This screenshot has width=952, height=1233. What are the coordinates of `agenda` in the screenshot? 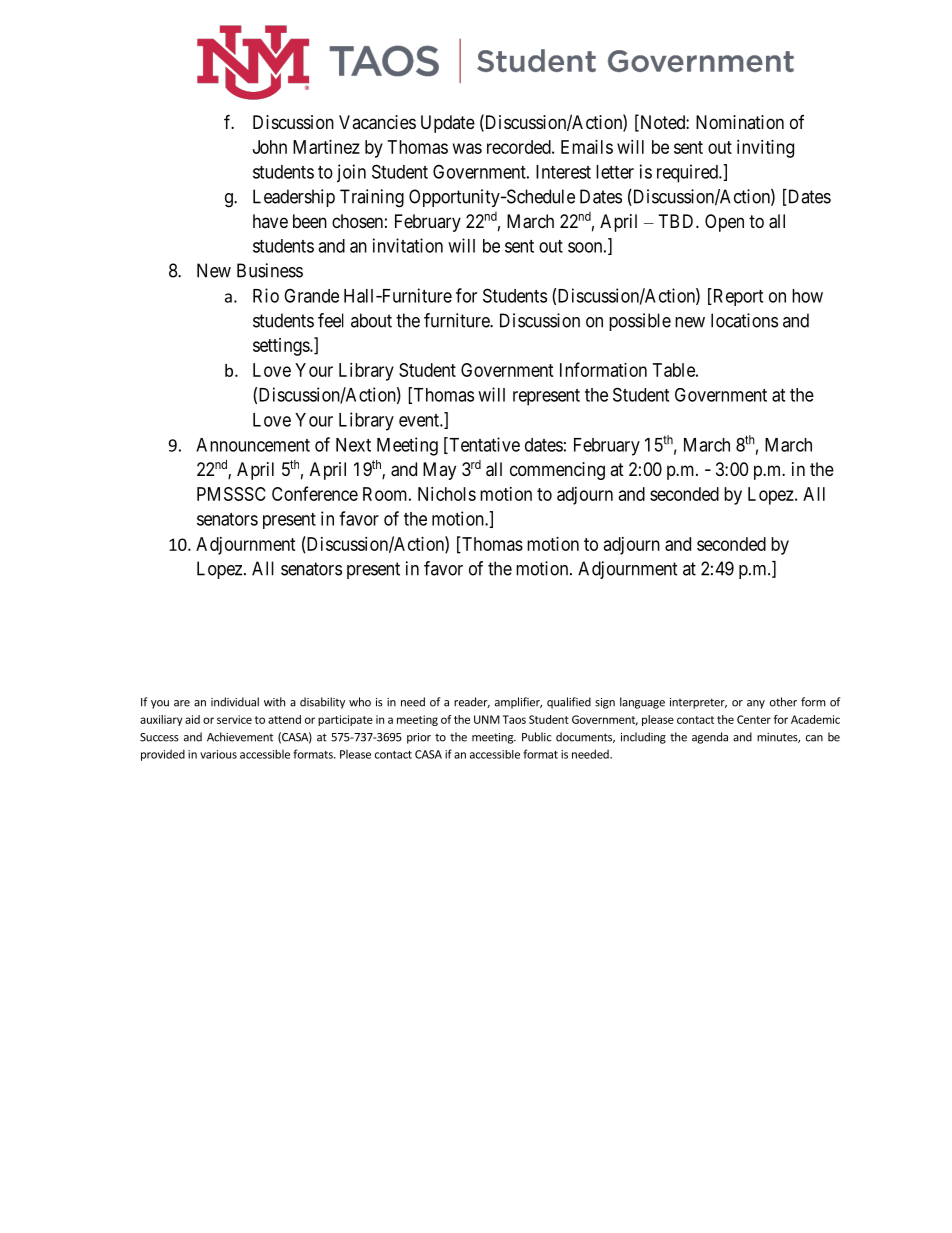 It's located at (710, 738).
